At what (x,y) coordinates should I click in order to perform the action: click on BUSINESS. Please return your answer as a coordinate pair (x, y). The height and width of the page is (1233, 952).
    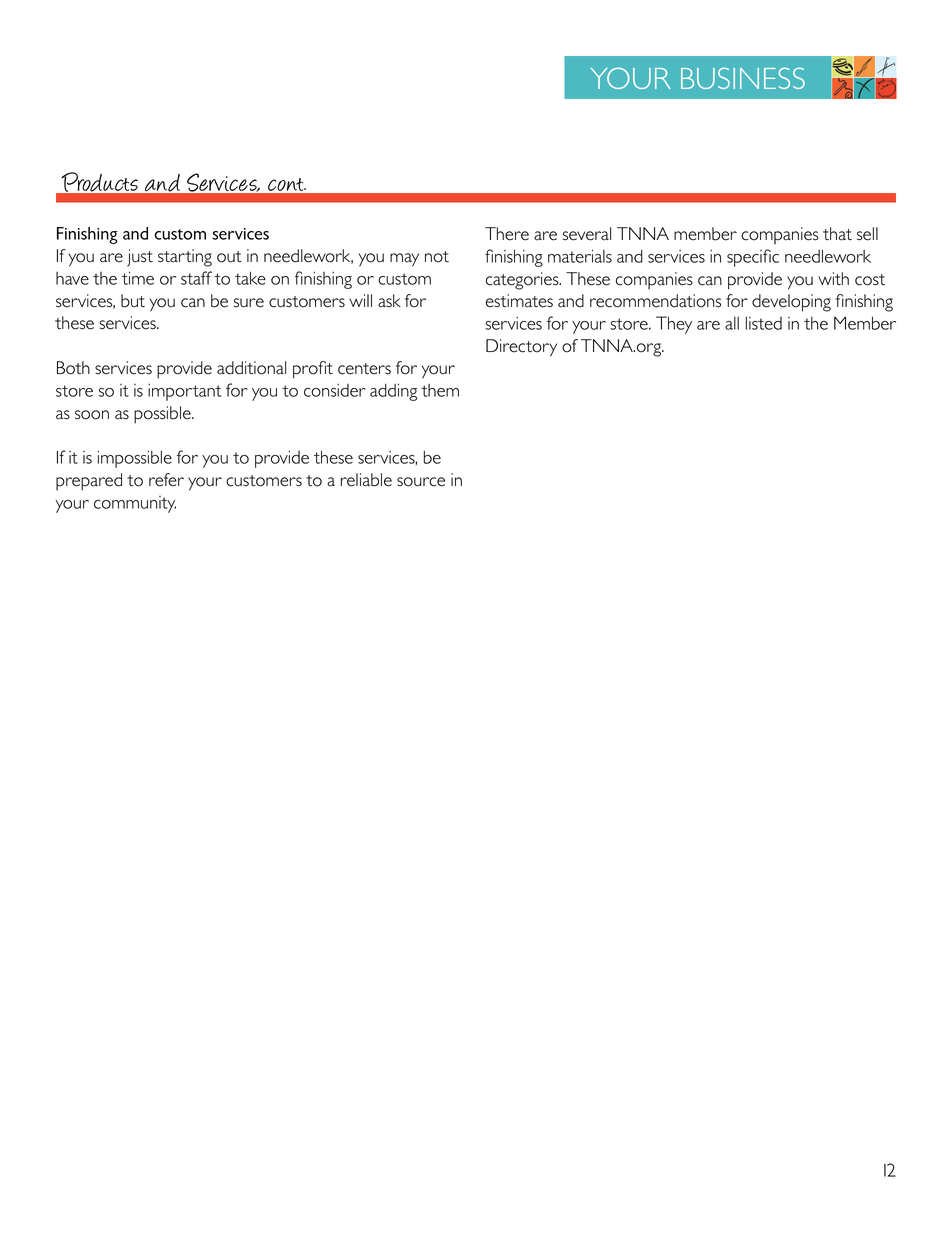
    Looking at the image, I should click on (743, 78).
